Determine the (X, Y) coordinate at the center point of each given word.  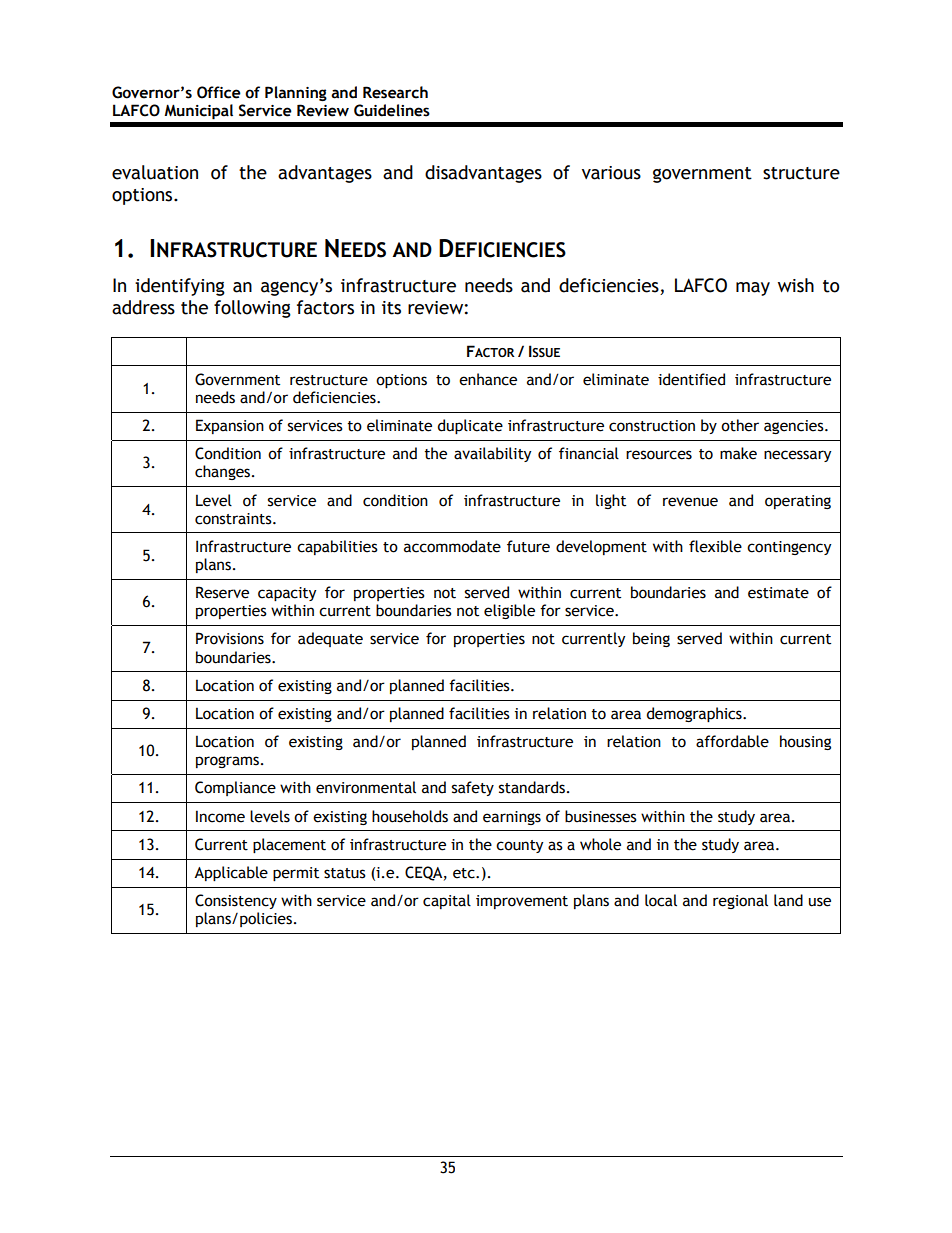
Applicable (231, 873)
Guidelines (392, 110)
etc (465, 873)
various (611, 173)
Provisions (230, 638)
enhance (488, 379)
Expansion (230, 426)
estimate (778, 593)
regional (740, 901)
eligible (509, 611)
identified (691, 379)
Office (219, 92)
